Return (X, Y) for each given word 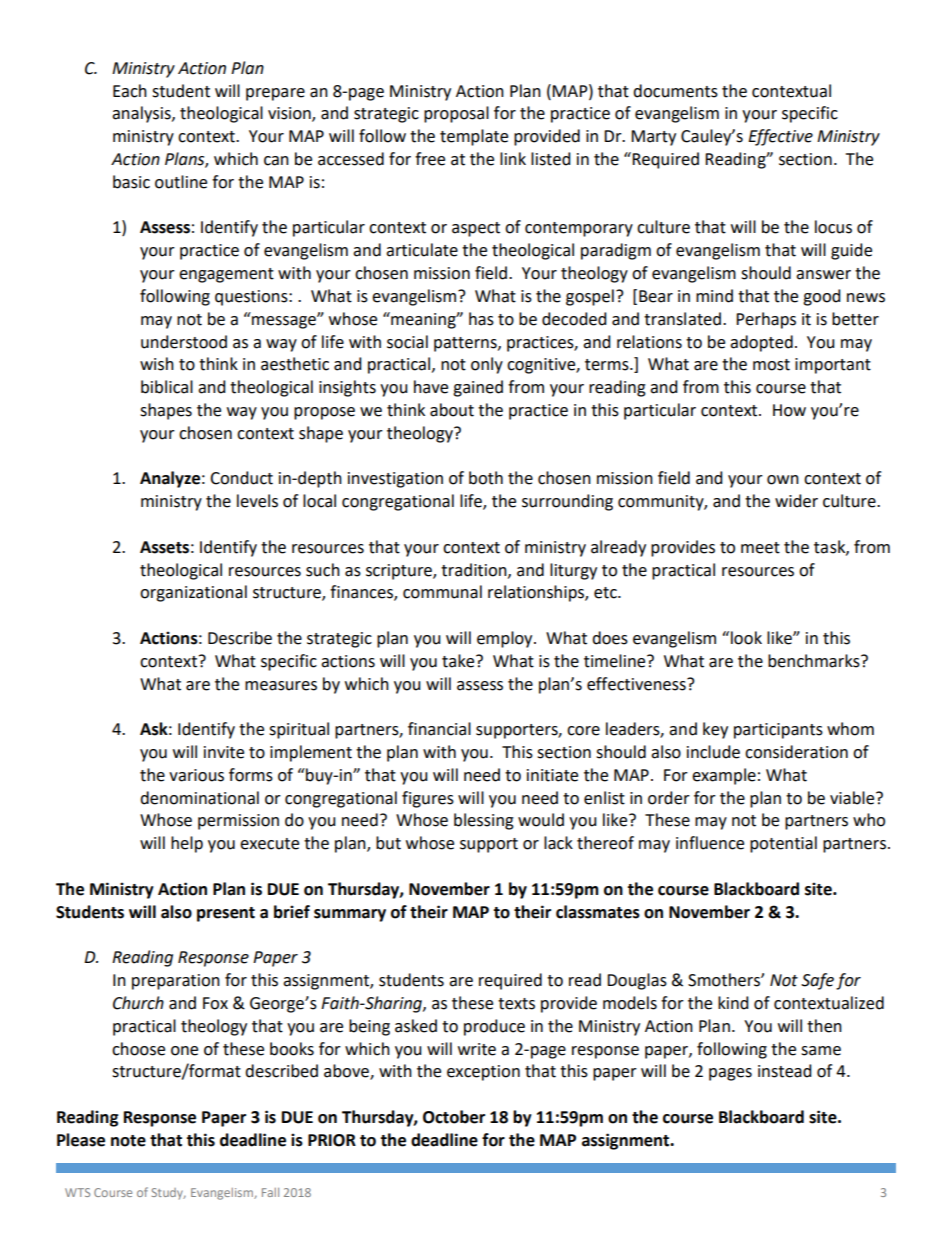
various (196, 775)
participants (778, 731)
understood (184, 342)
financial (439, 729)
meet (760, 548)
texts (516, 1004)
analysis (142, 114)
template (474, 137)
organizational (193, 593)
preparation (176, 982)
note (128, 1141)
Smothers (725, 980)
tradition (475, 570)
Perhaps (766, 320)
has (481, 319)
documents (675, 91)
